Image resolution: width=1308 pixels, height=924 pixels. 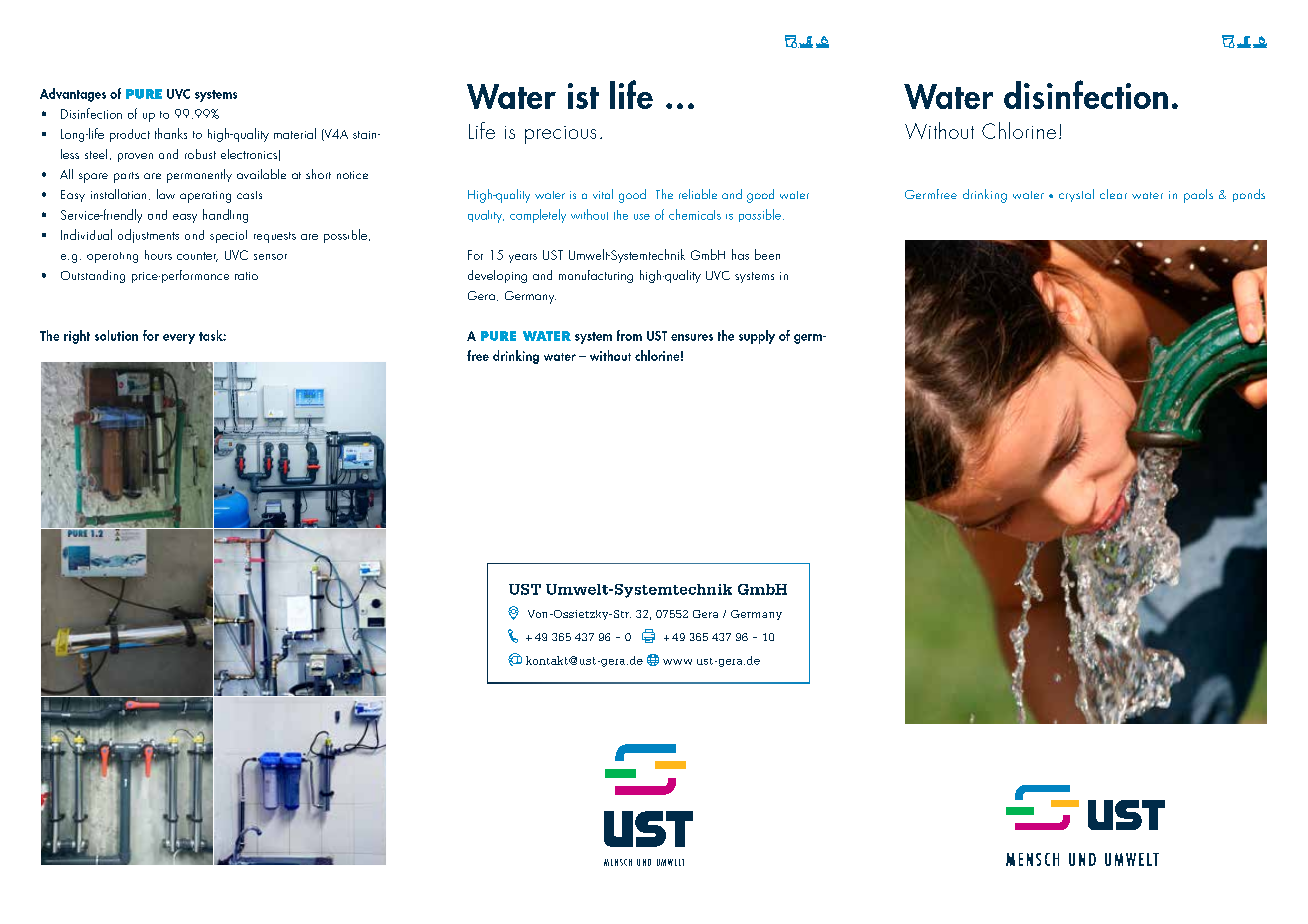 What do you see at coordinates (73, 95) in the page?
I see `Advantages` at bounding box center [73, 95].
